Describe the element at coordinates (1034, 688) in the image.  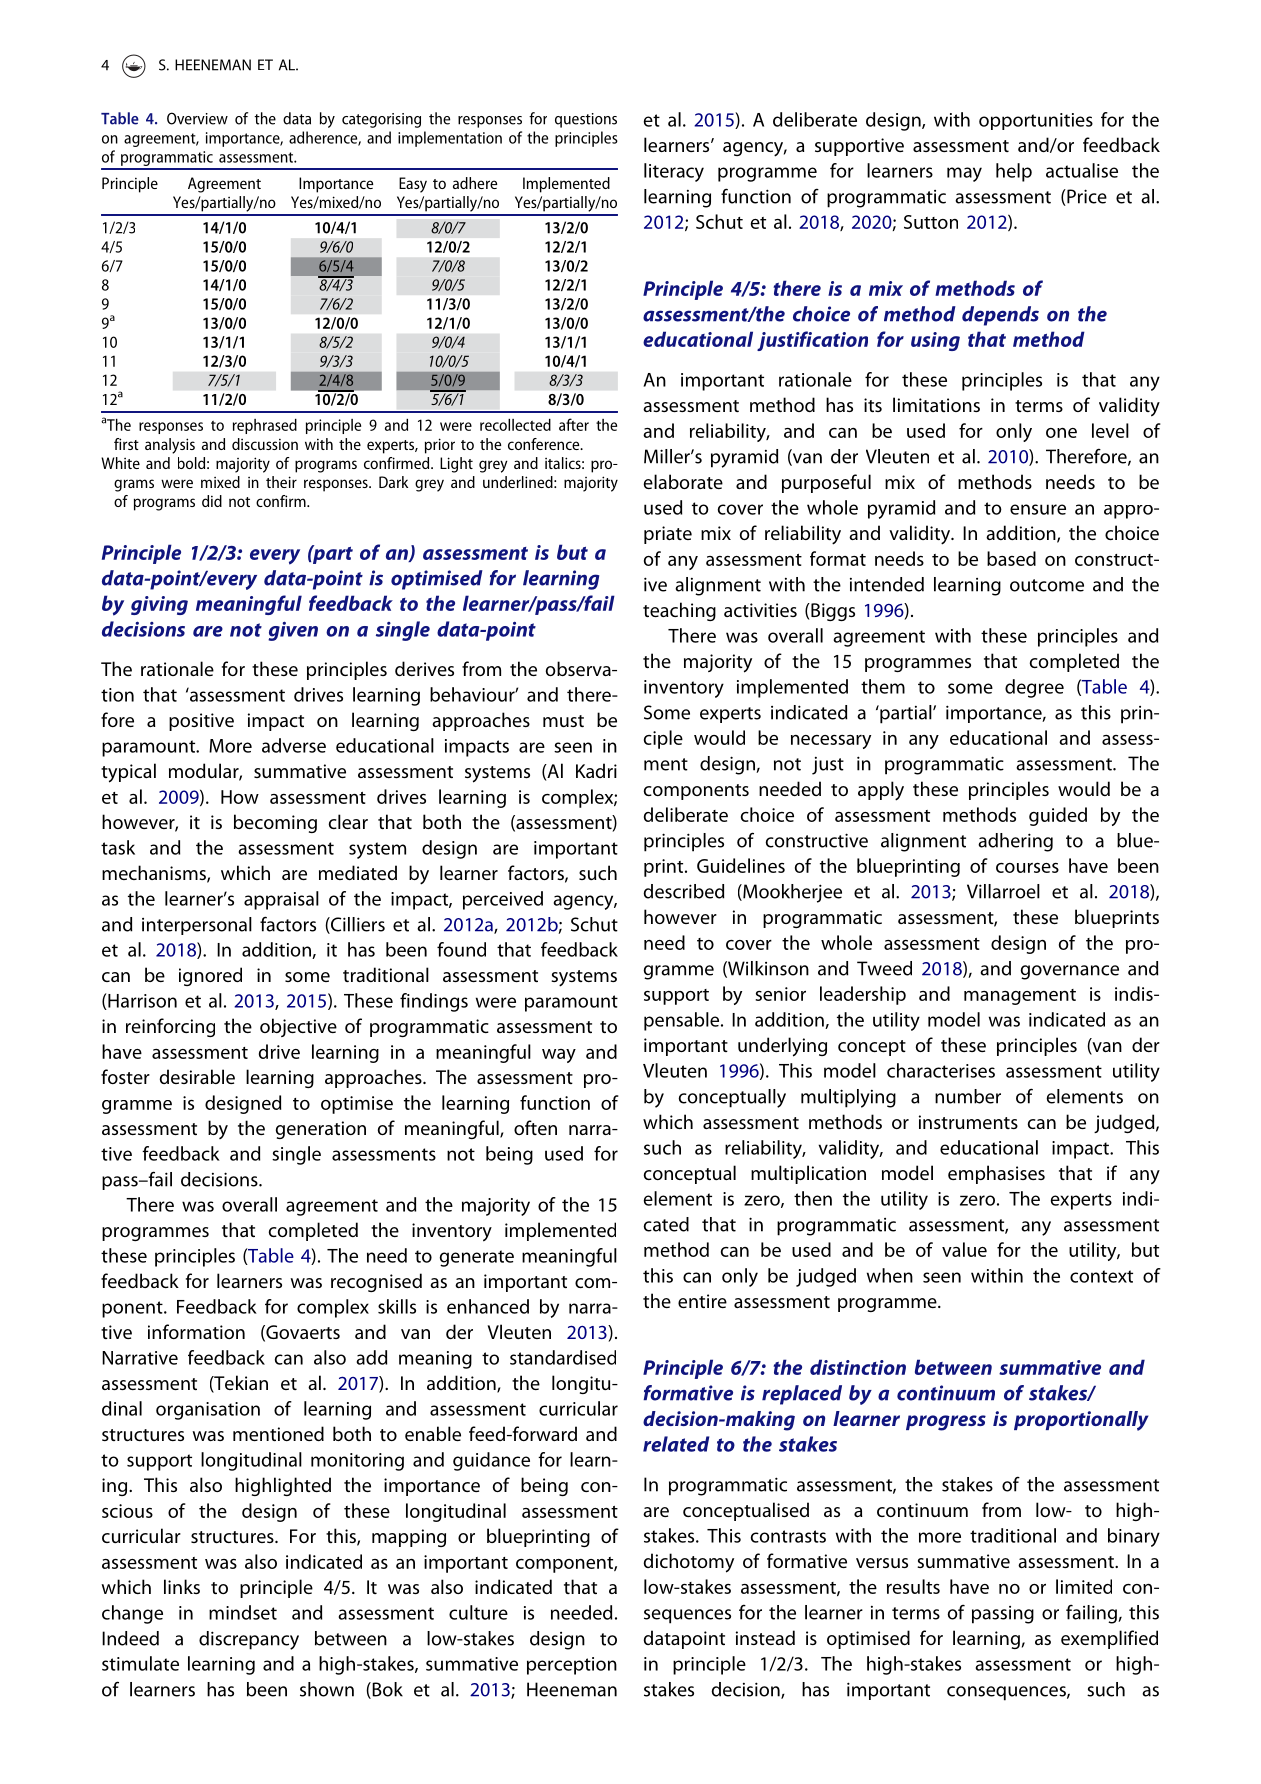
I see `degree` at that location.
